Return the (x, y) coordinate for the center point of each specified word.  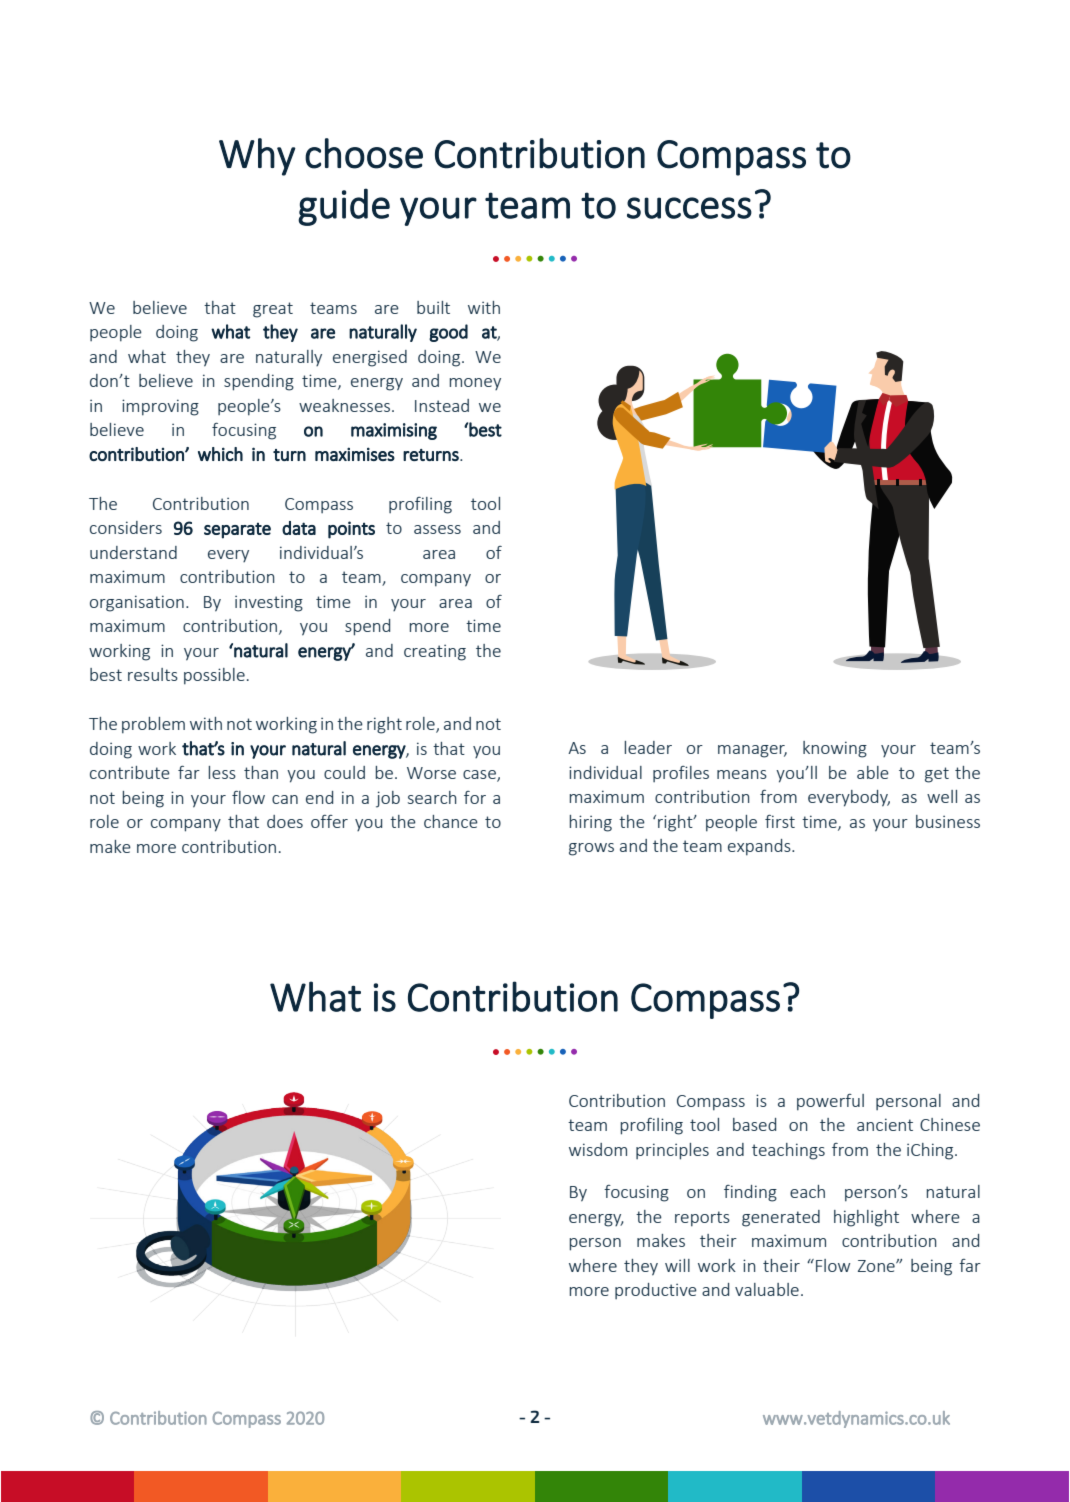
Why (257, 157)
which (220, 454)
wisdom (598, 1149)
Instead (442, 405)
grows (591, 849)
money (475, 384)
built (433, 307)
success (689, 208)
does (285, 821)
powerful (830, 1102)
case (480, 776)
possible (214, 676)
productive (656, 1291)
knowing (835, 749)
